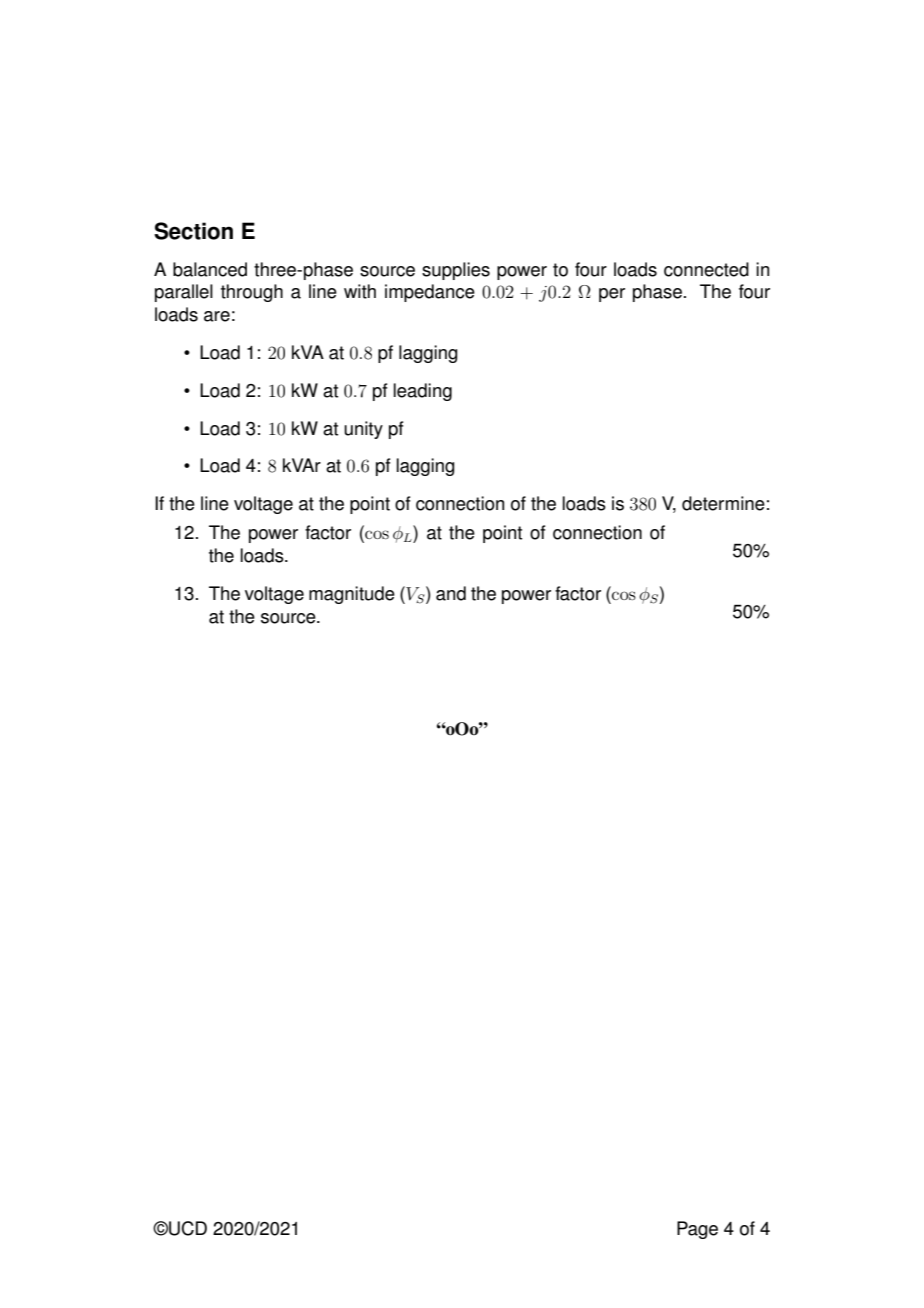  What do you see at coordinates (697, 1230) in the page?
I see `Page` at bounding box center [697, 1230].
